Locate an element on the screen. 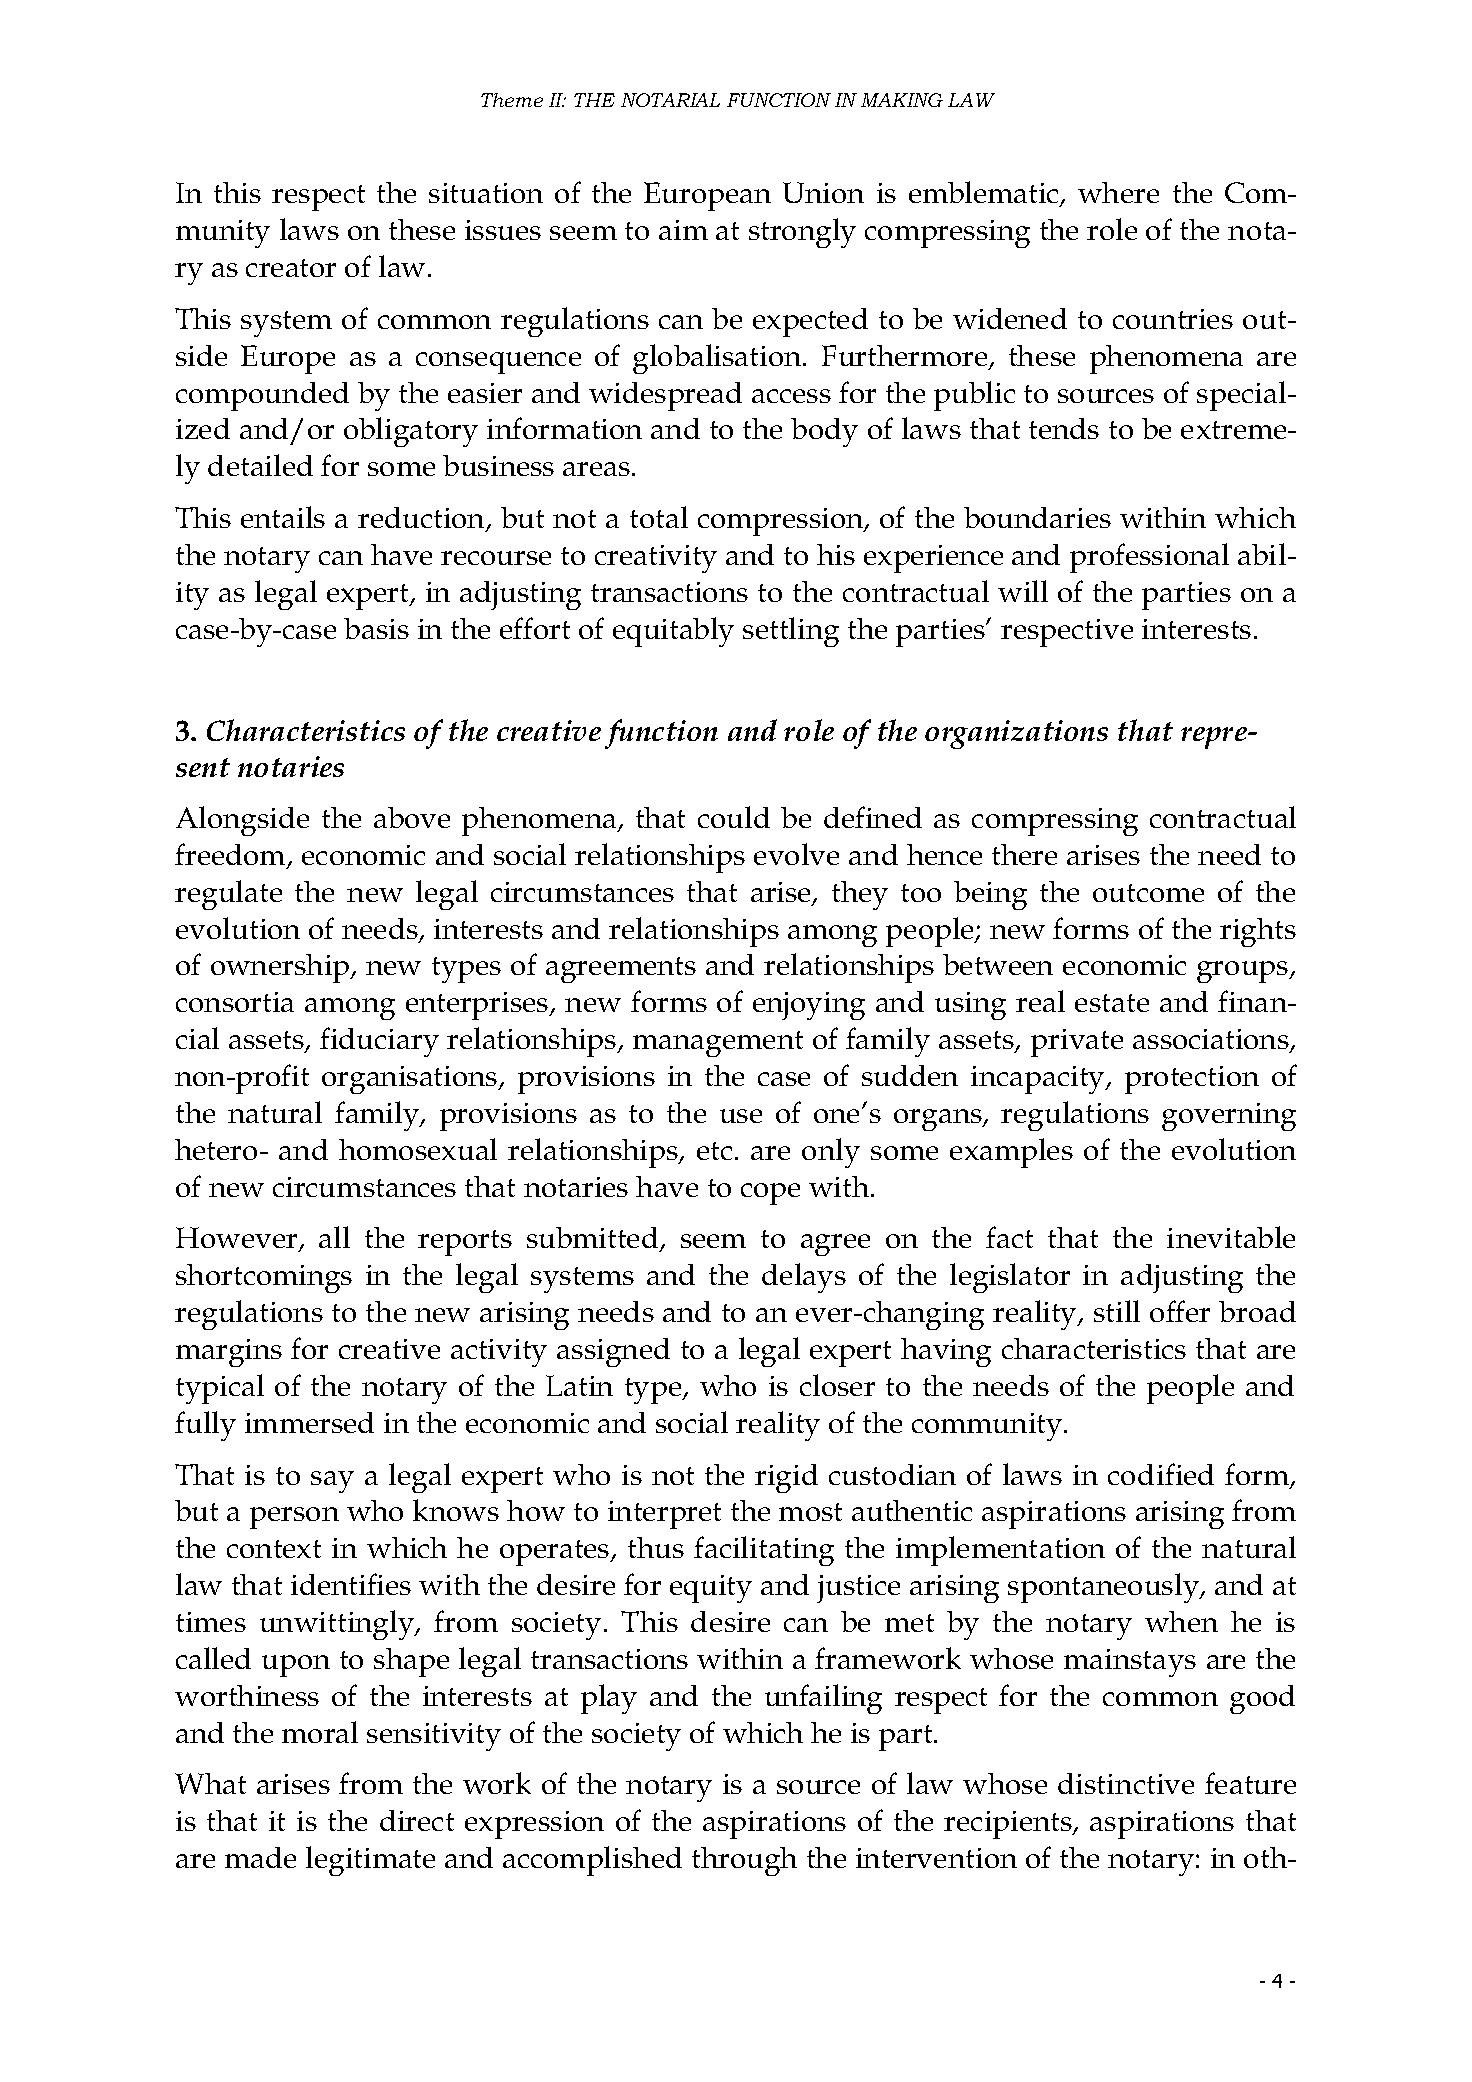 The image size is (1472, 2082). estate is located at coordinates (1112, 1003).
